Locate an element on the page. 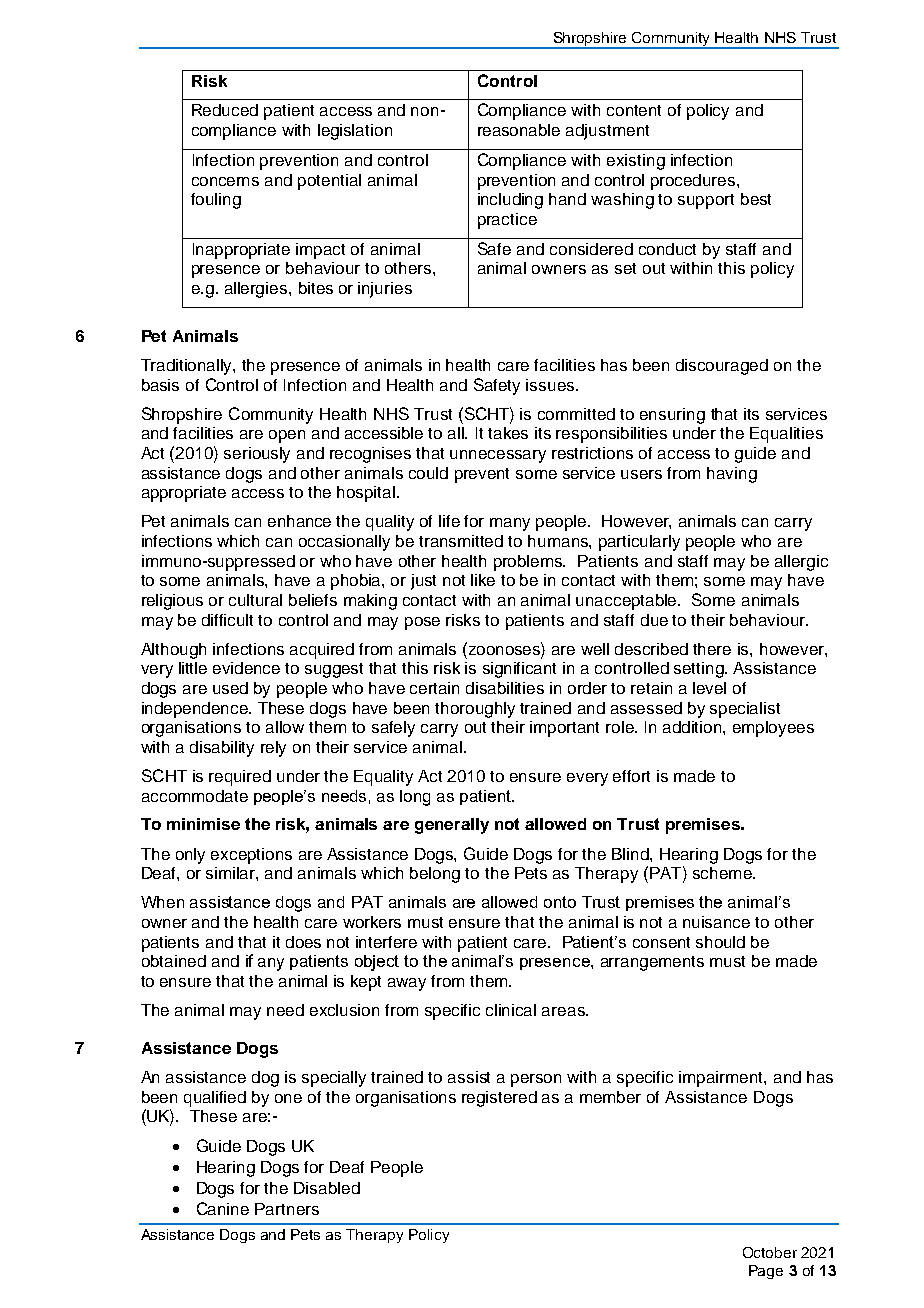 This document has width=924, height=1308. procedures is located at coordinates (694, 182).
